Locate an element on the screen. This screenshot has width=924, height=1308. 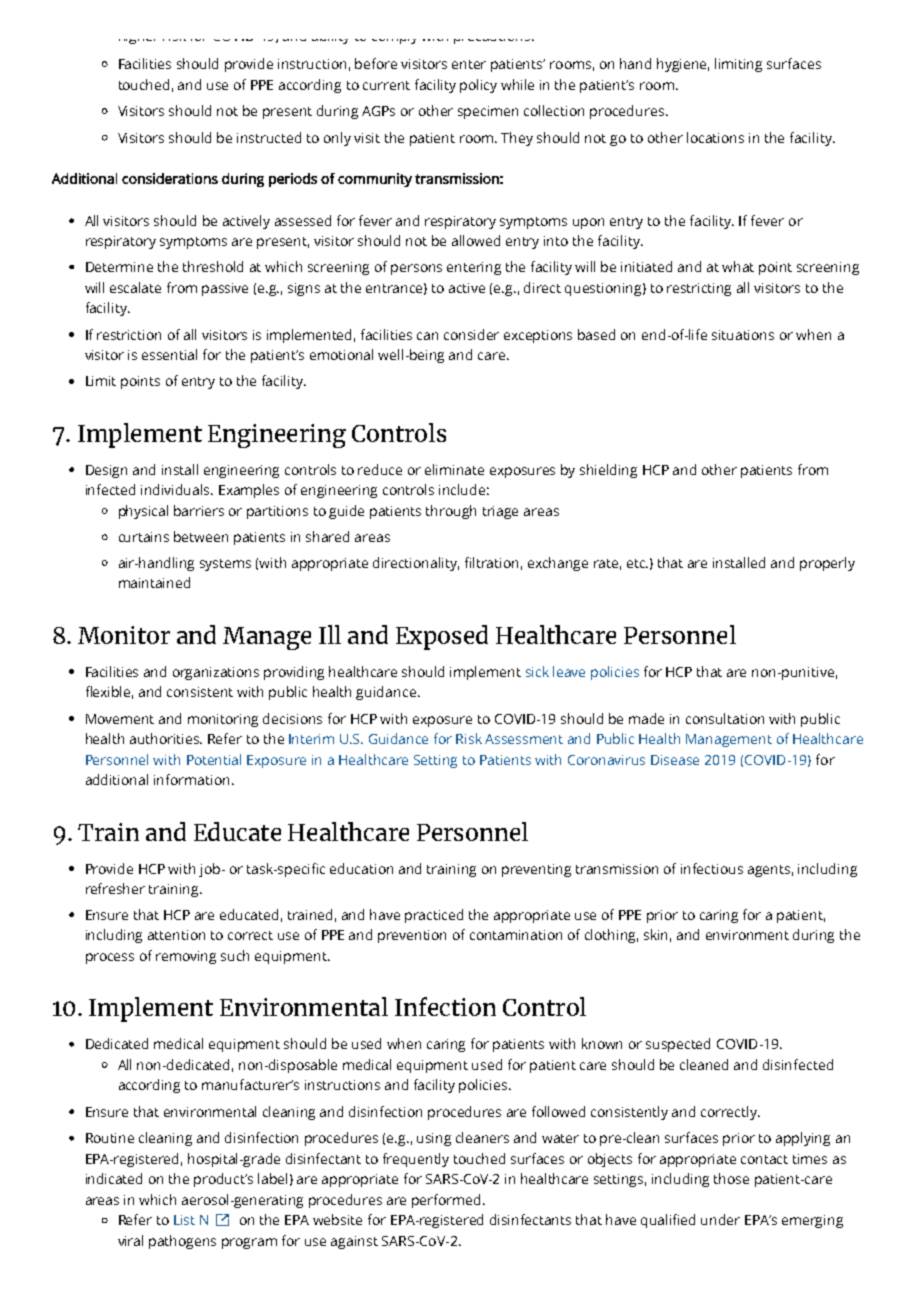
information is located at coordinates (191, 779).
